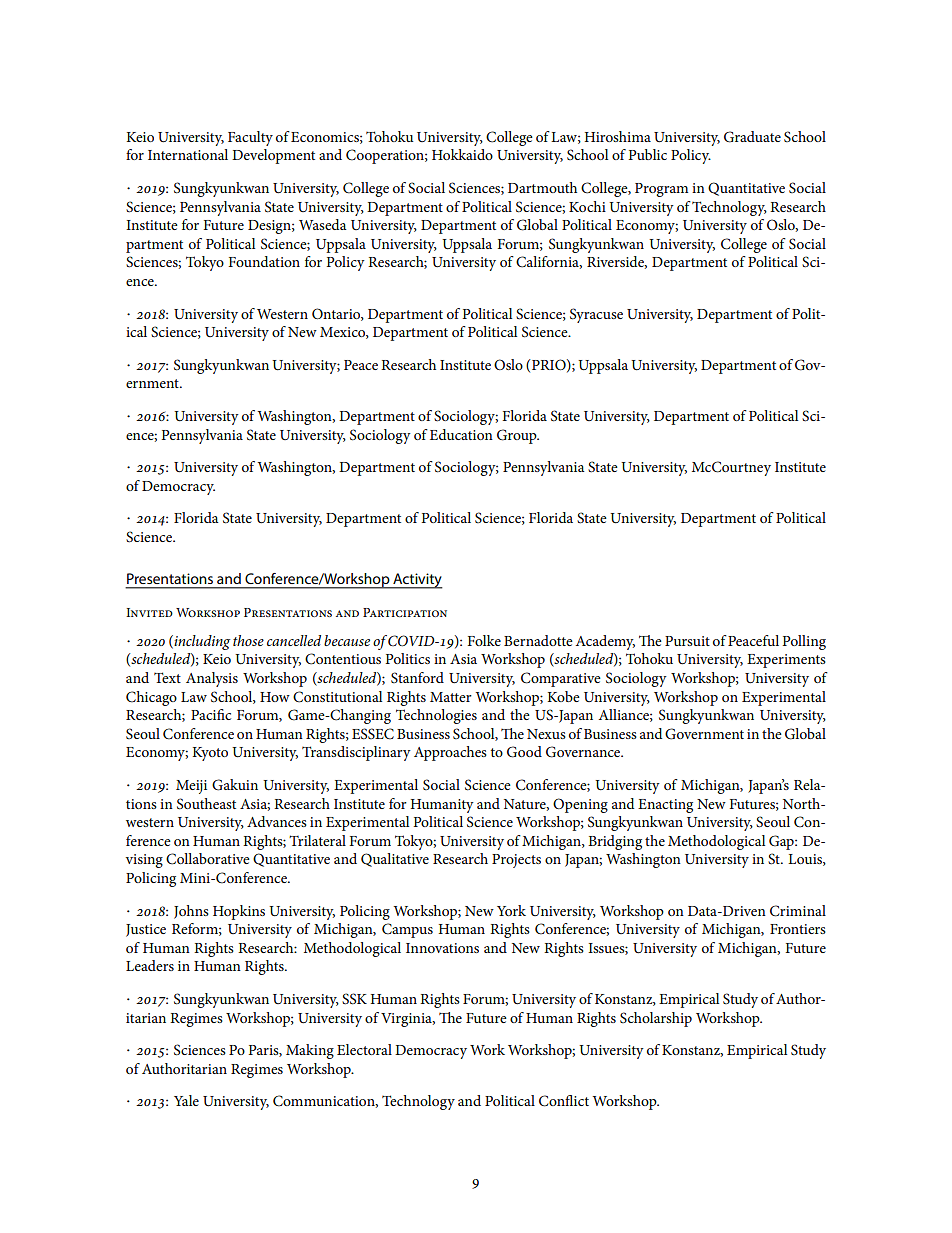  Describe the element at coordinates (462, 154) in the page. I see `Hokkaido` at that location.
